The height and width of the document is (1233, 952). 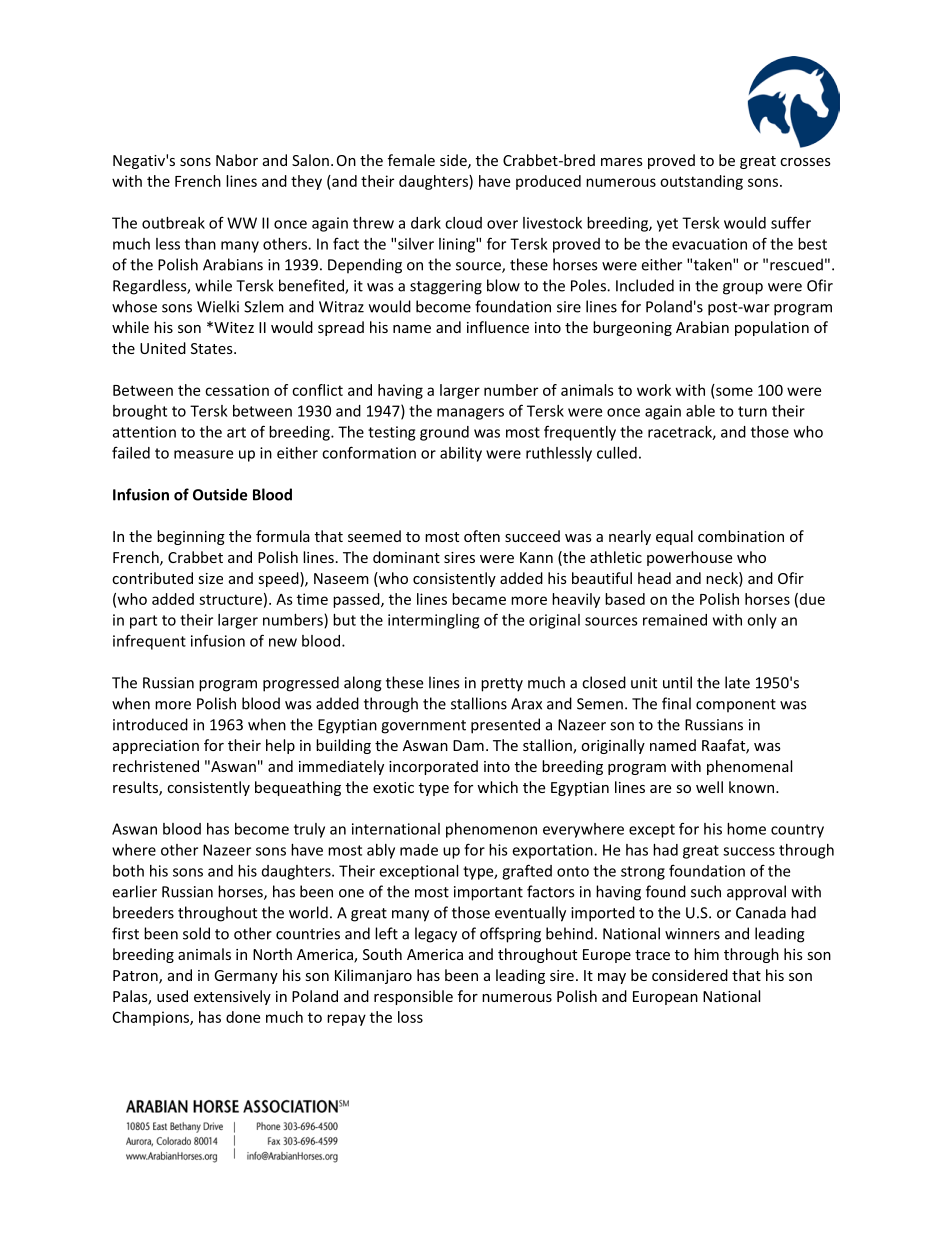 I want to click on became, so click(x=479, y=599).
